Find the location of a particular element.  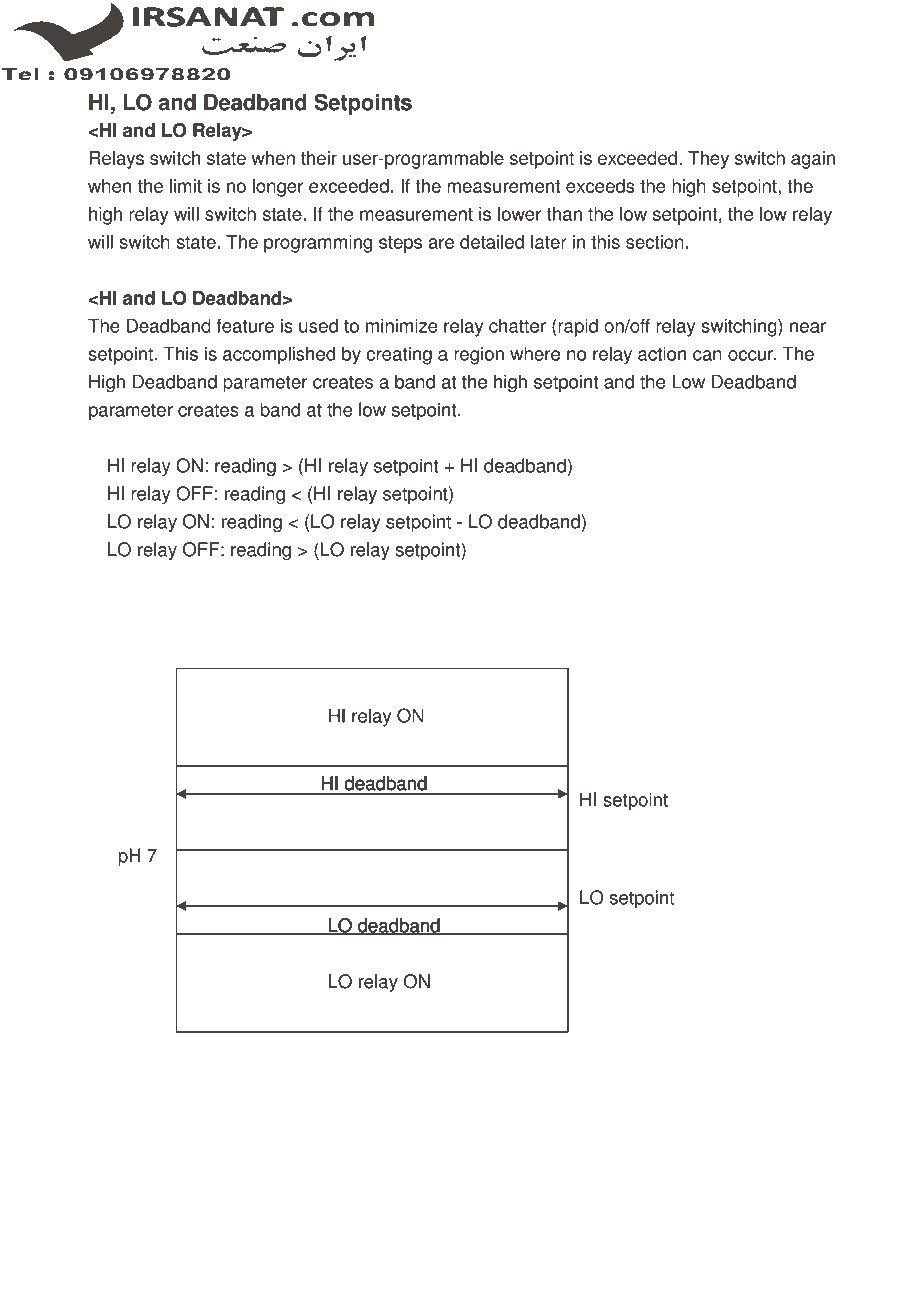

region is located at coordinates (479, 355).
